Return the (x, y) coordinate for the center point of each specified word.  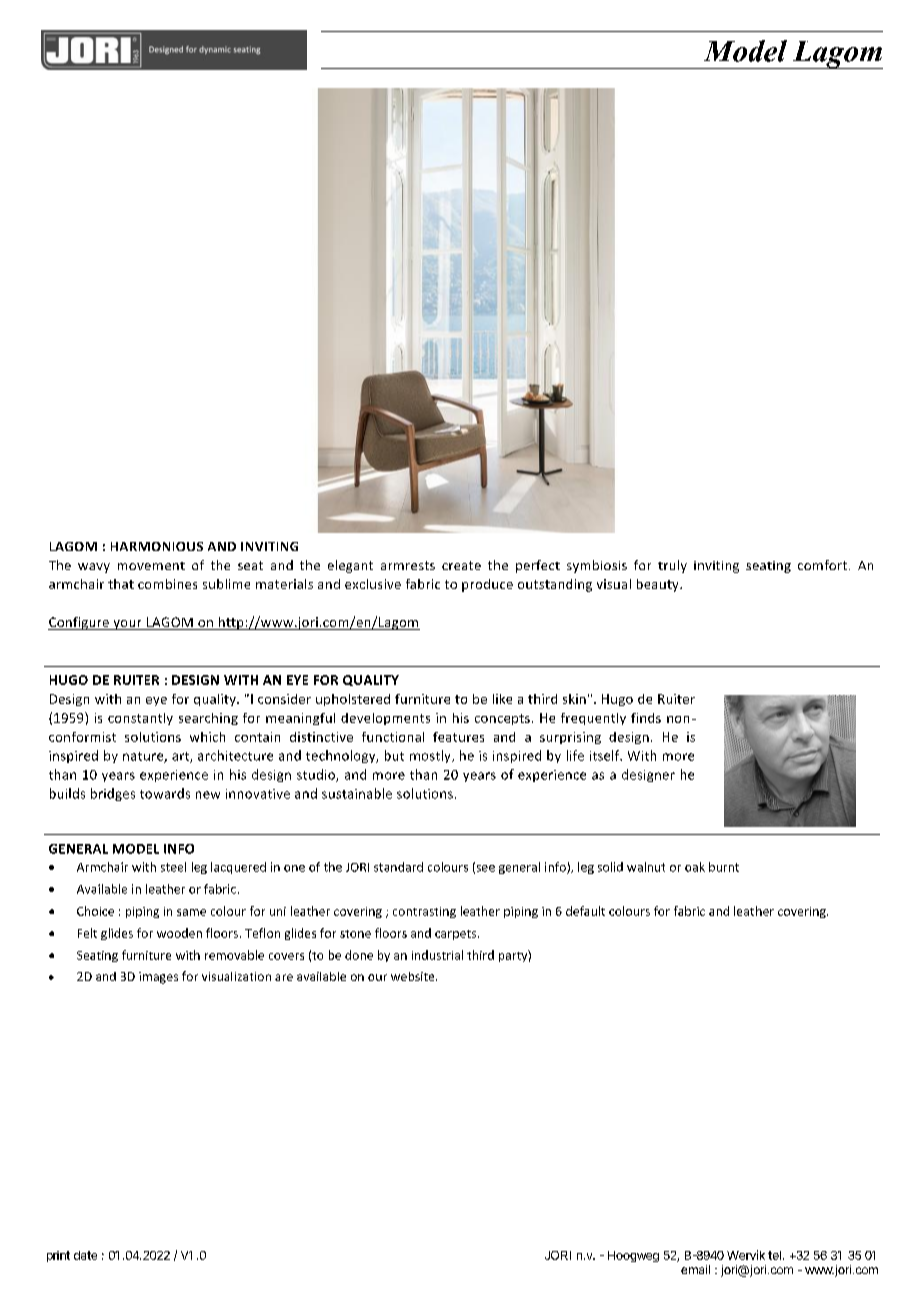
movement (151, 566)
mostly (431, 756)
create (461, 565)
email (695, 1269)
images (158, 978)
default (585, 911)
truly (672, 566)
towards (165, 793)
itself (606, 755)
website (414, 976)
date (85, 1255)
